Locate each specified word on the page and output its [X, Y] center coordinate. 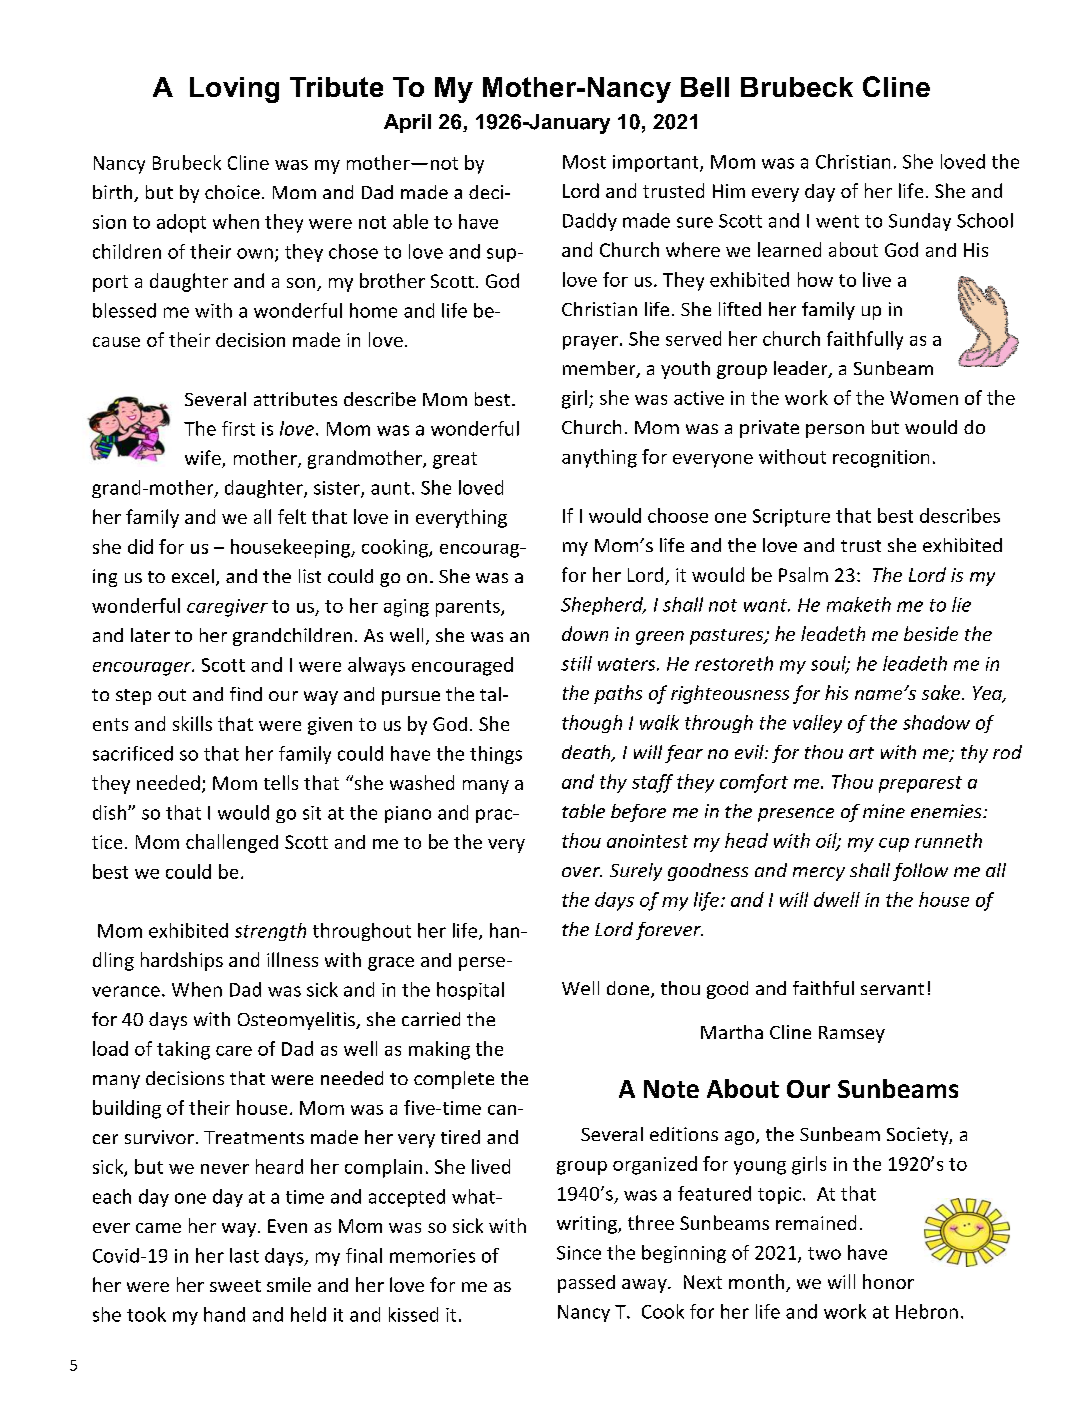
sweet [235, 1286]
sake [942, 692]
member [600, 369]
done [629, 989]
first [238, 428]
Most [584, 162]
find [246, 694]
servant [892, 989]
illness [292, 959]
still [576, 663]
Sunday [920, 222]
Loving [234, 90]
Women [924, 398]
